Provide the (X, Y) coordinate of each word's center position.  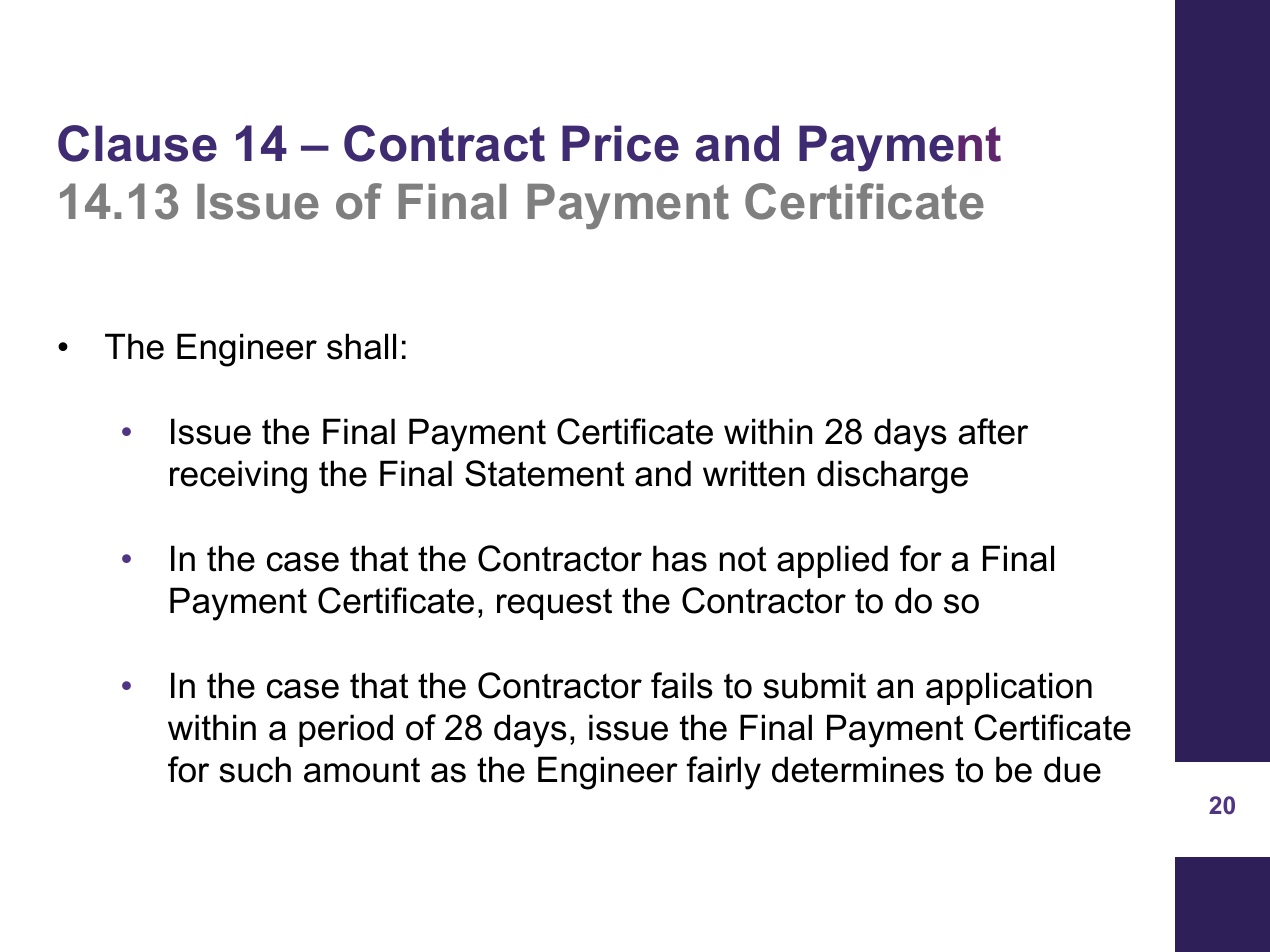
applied (832, 561)
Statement (545, 473)
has (680, 558)
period (346, 730)
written (754, 473)
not (743, 559)
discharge (892, 477)
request (554, 604)
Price (620, 143)
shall (361, 346)
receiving (238, 477)
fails (682, 685)
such (255, 769)
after (993, 431)
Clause (137, 143)
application (1009, 688)
